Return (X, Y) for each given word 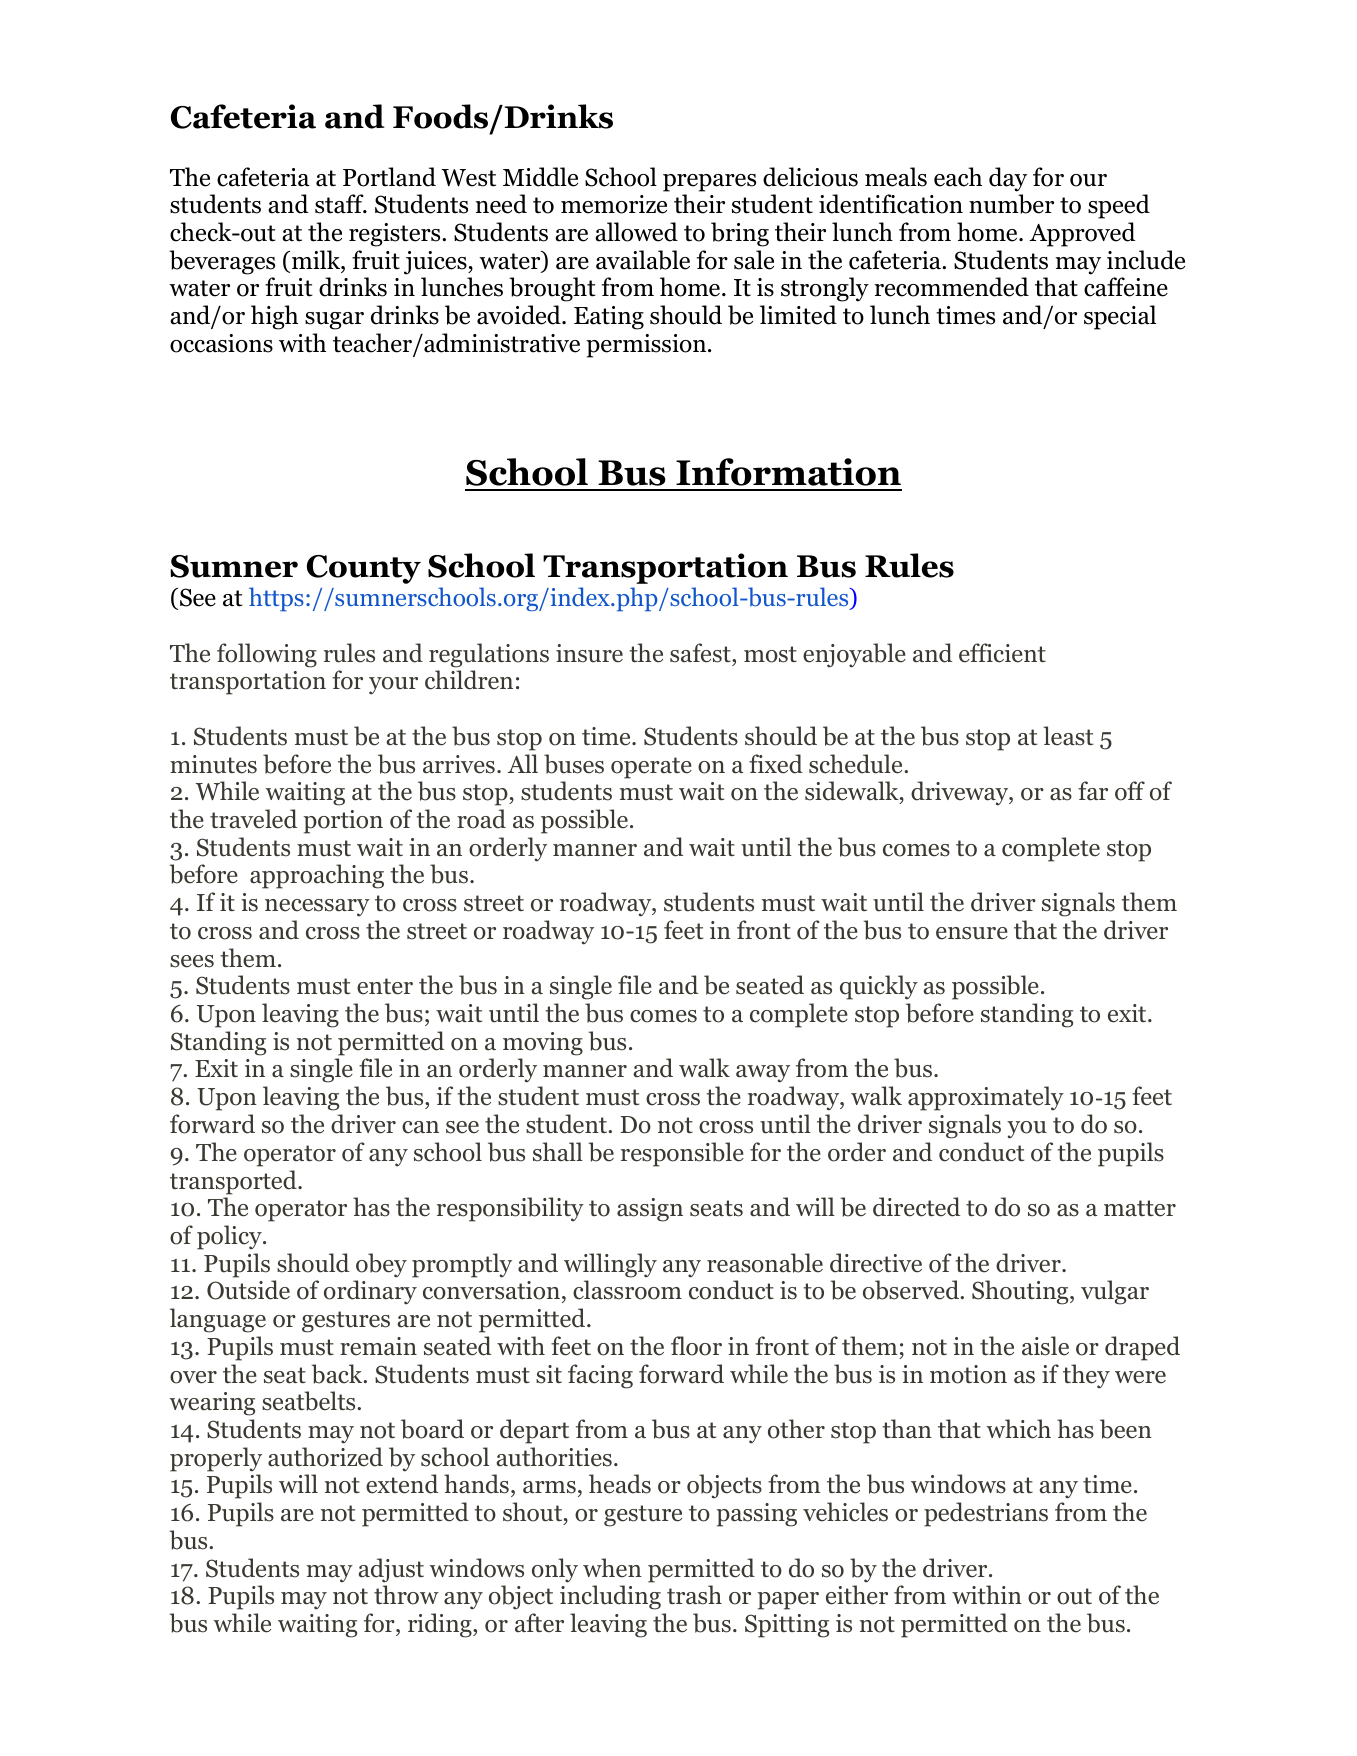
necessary (317, 908)
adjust (391, 1570)
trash (694, 1595)
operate (651, 768)
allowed (636, 232)
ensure (972, 933)
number (1011, 204)
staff (340, 204)
